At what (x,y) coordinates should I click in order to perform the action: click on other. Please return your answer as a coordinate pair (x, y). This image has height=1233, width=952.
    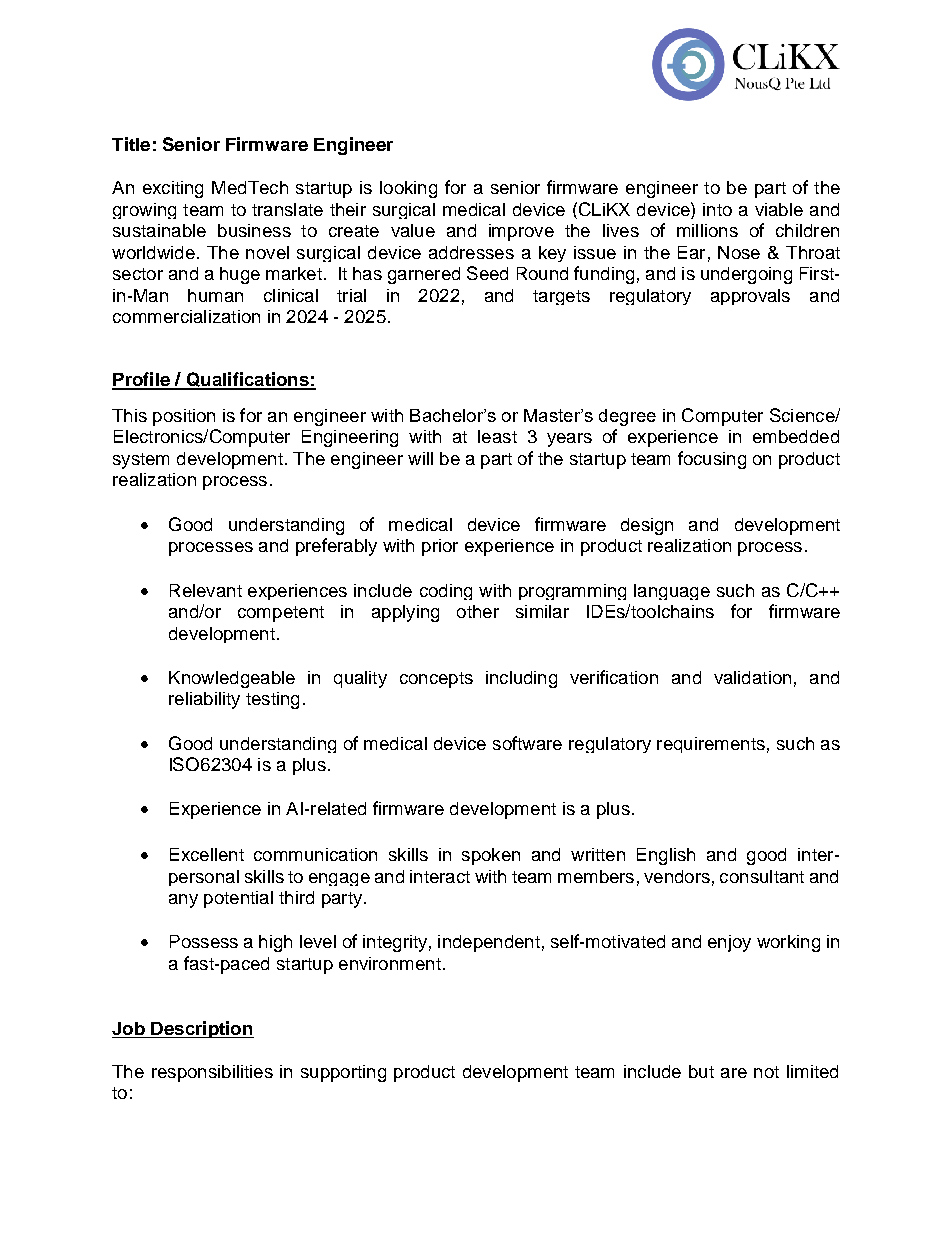
    Looking at the image, I should click on (478, 611).
